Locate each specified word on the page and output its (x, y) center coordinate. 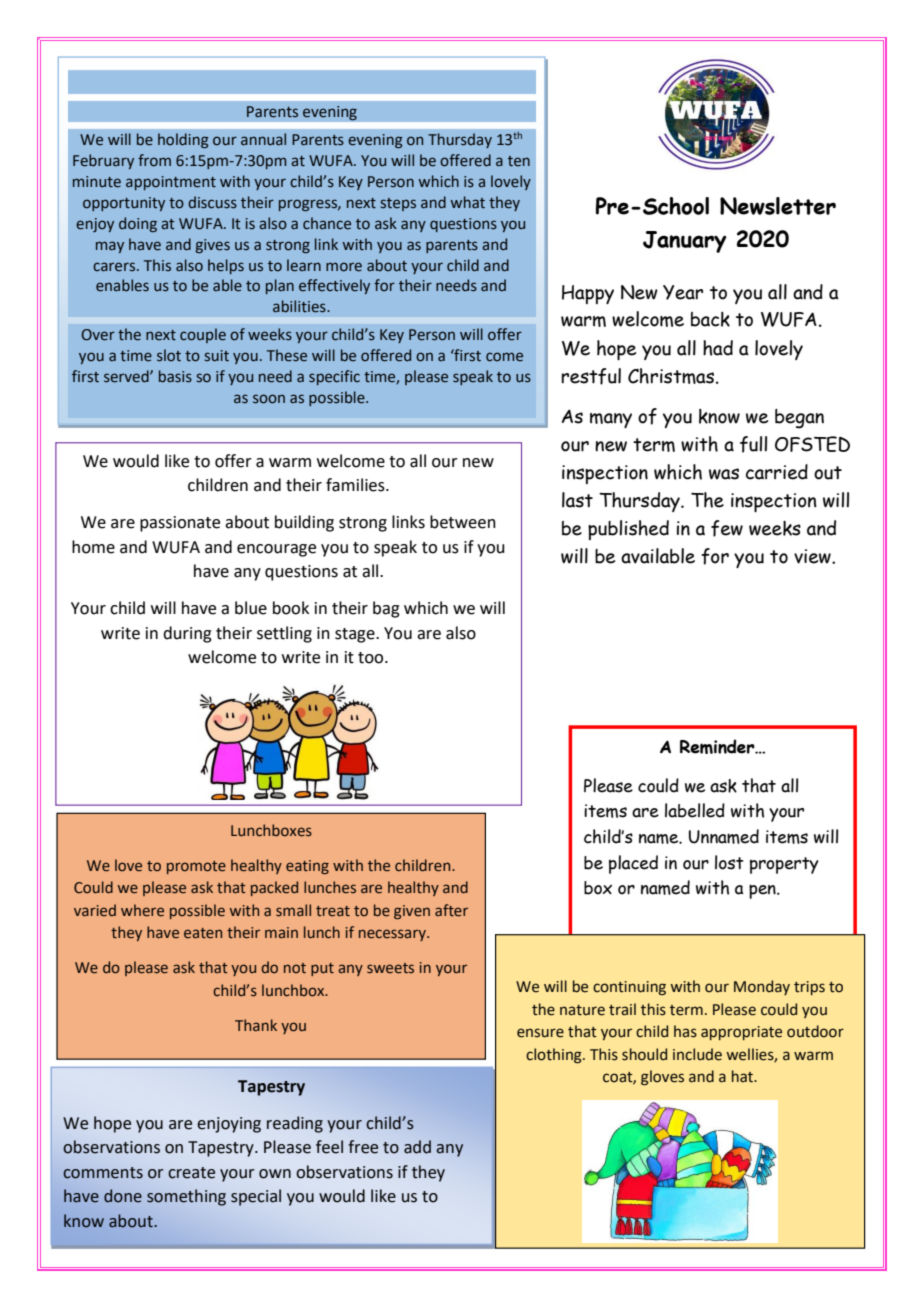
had (718, 348)
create (191, 1173)
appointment (171, 183)
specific (334, 377)
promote (196, 867)
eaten (203, 933)
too (372, 658)
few (727, 528)
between (463, 522)
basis (175, 376)
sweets (390, 968)
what (468, 202)
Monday (762, 987)
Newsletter (778, 206)
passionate (180, 524)
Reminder (718, 746)
